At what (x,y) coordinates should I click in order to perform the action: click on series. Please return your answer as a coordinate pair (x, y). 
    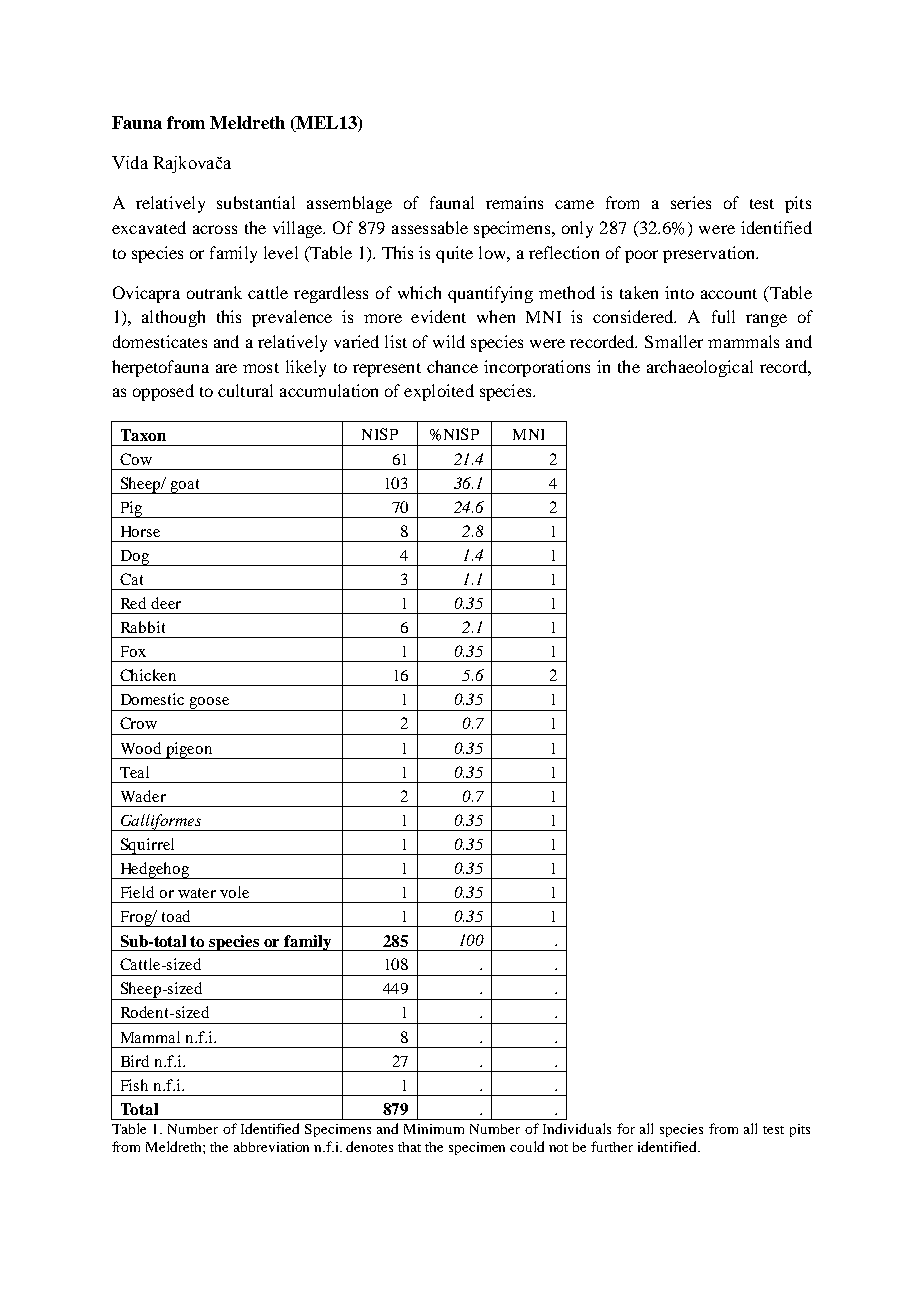
    Looking at the image, I should click on (691, 202).
